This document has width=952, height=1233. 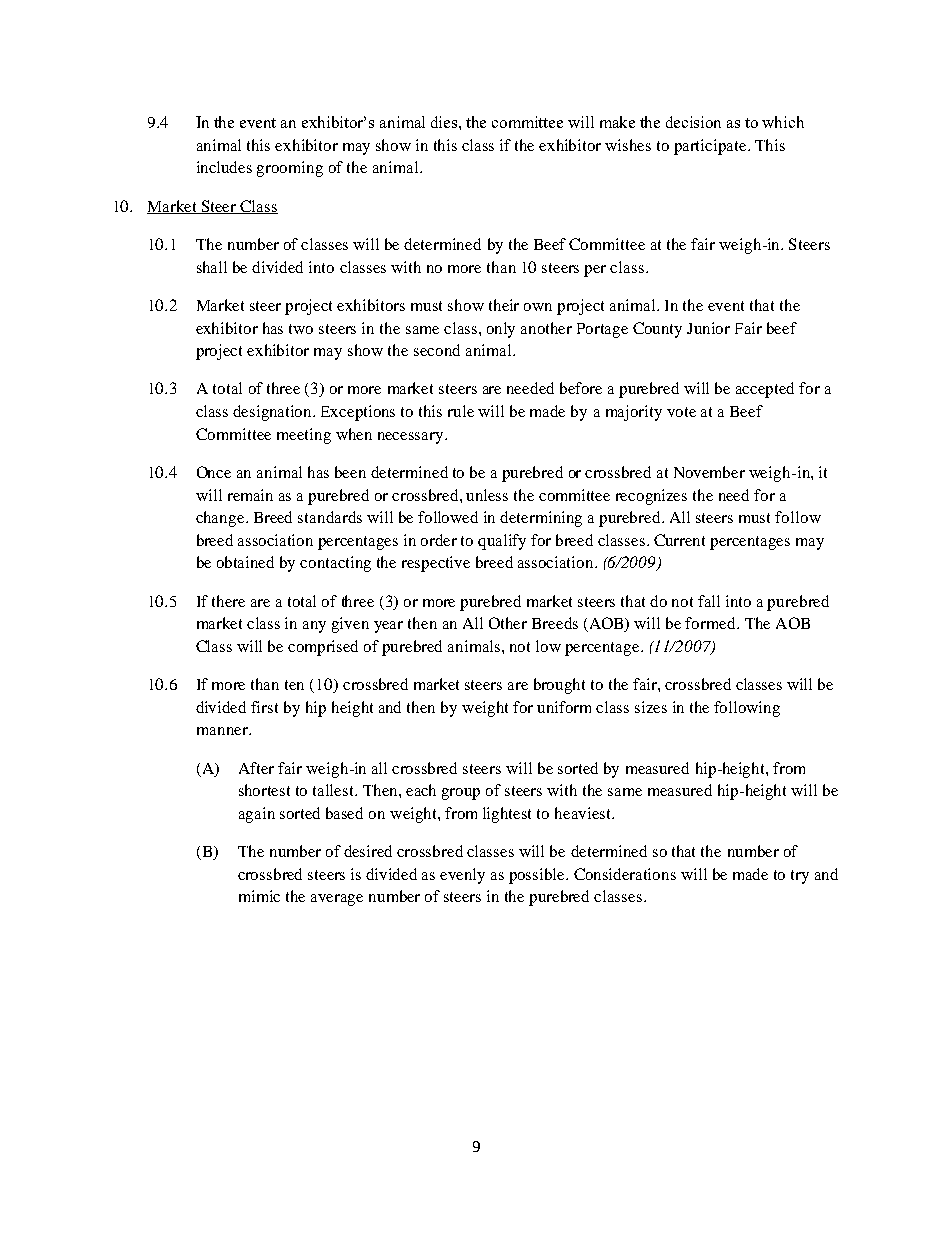 I want to click on November, so click(x=709, y=472).
